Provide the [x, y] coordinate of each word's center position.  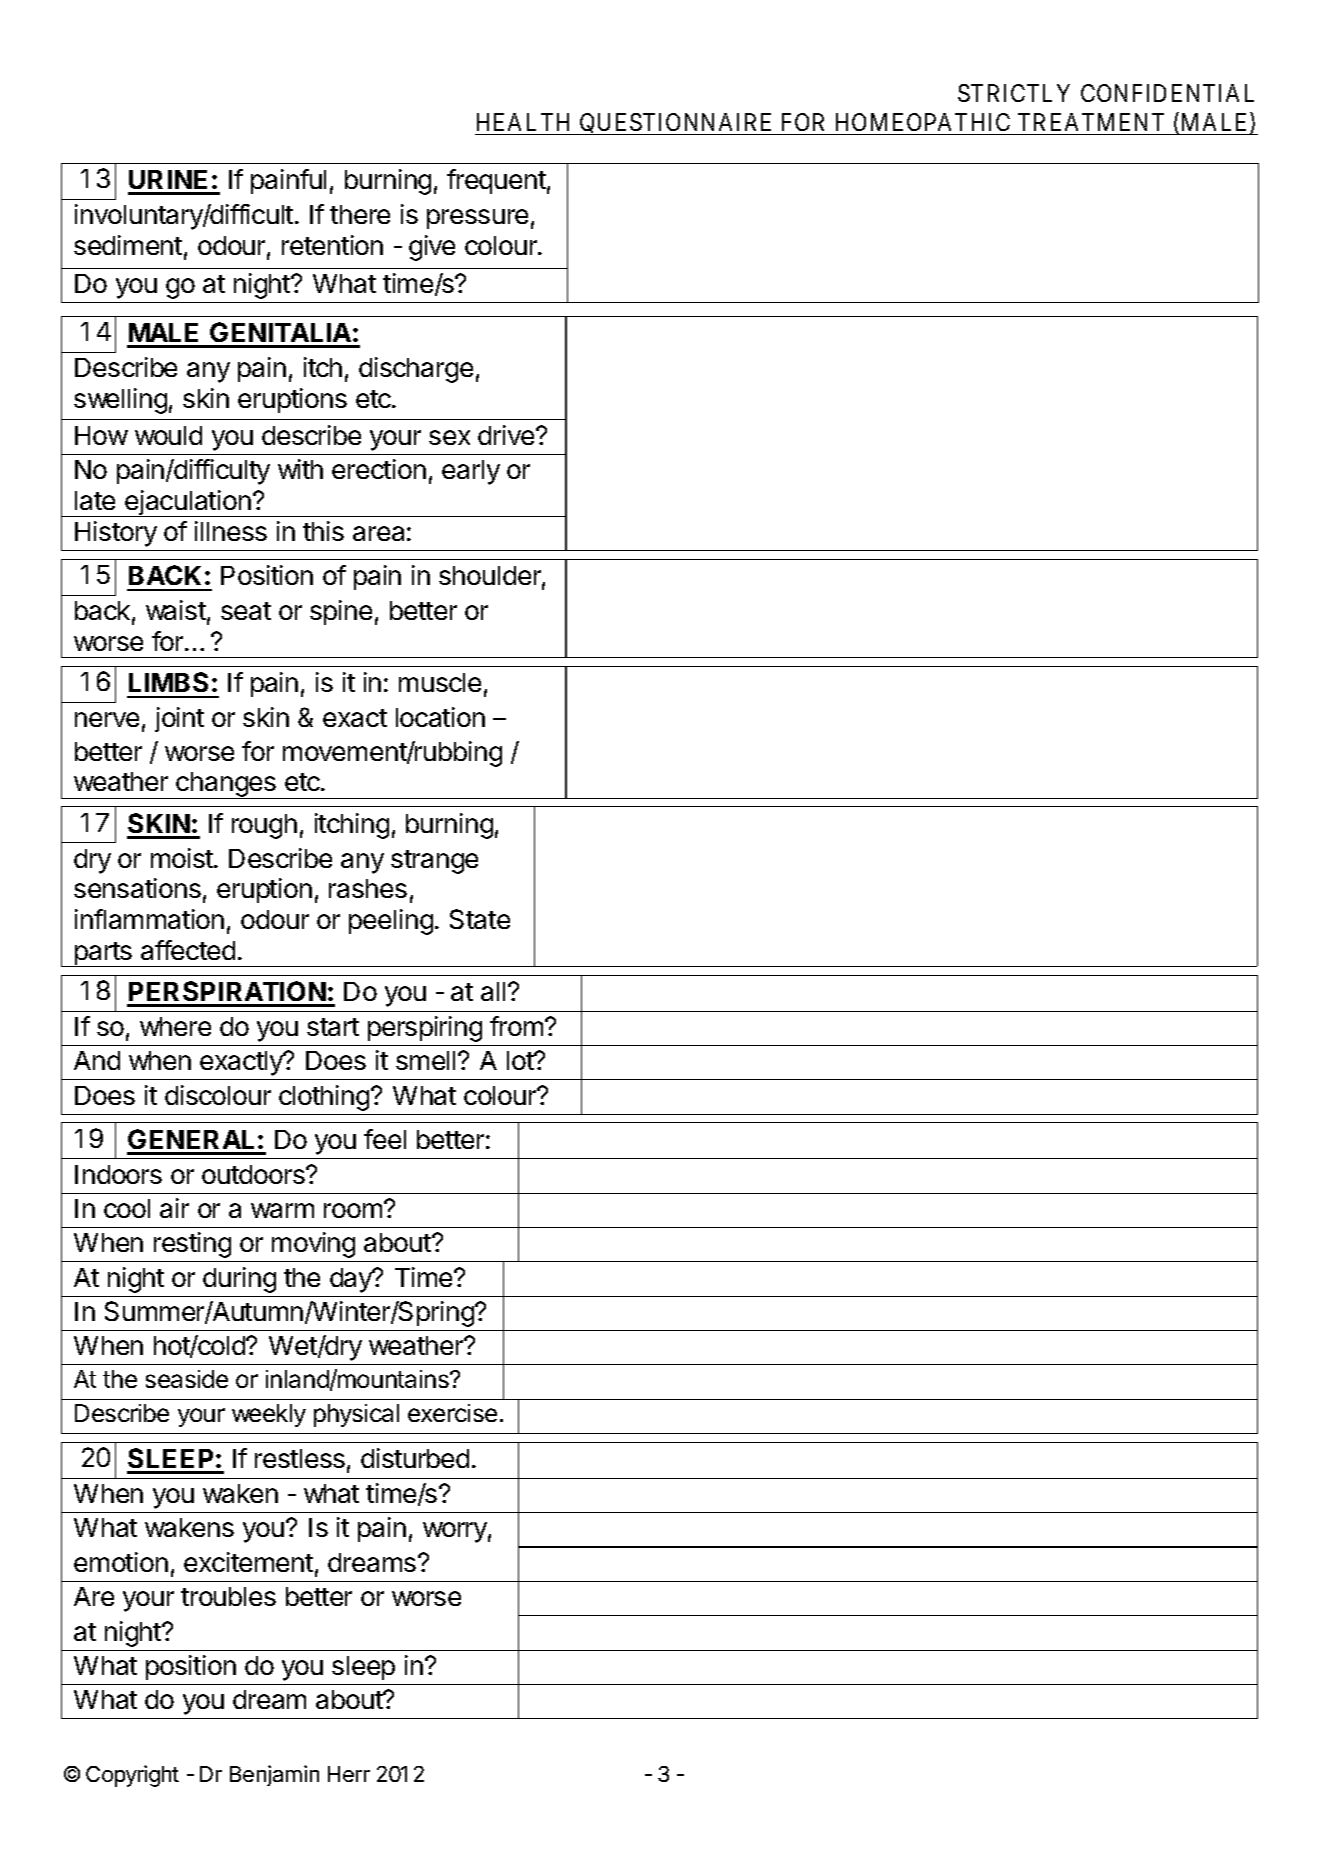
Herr [349, 1774]
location [440, 717]
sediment [128, 245]
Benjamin [274, 1775]
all [493, 991]
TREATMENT [1091, 122]
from [516, 1026]
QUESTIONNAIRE [677, 124]
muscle [440, 682]
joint [179, 719]
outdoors [254, 1174]
